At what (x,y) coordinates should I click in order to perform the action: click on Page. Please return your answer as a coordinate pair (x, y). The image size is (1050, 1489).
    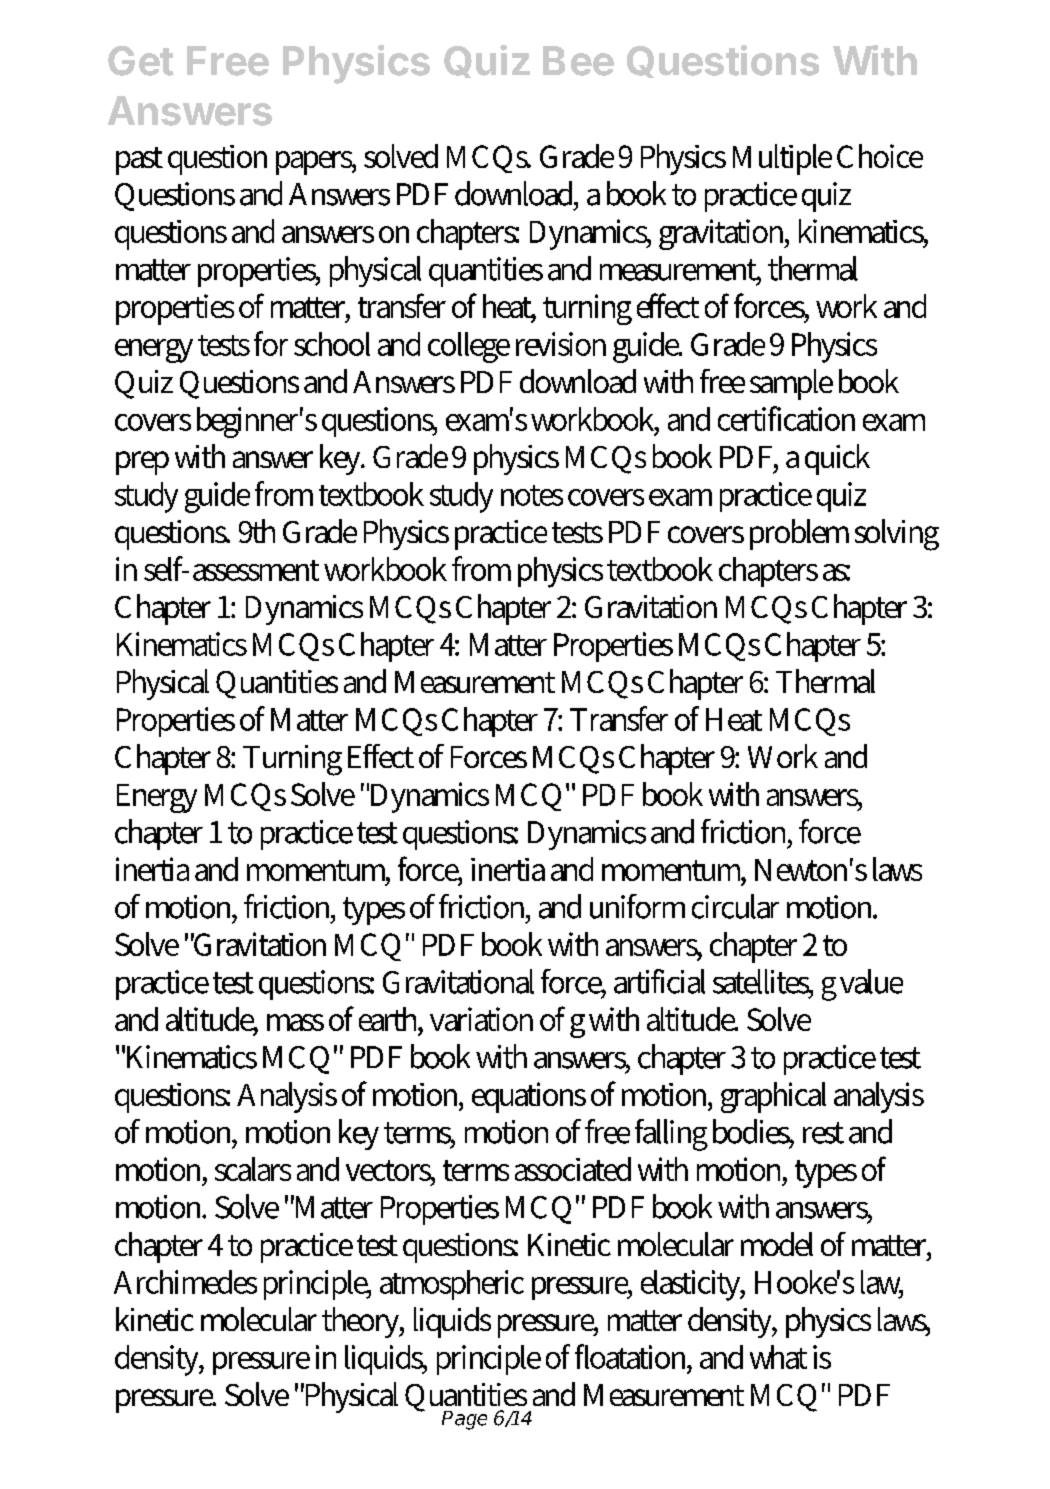
    Looking at the image, I should click on (464, 1420).
